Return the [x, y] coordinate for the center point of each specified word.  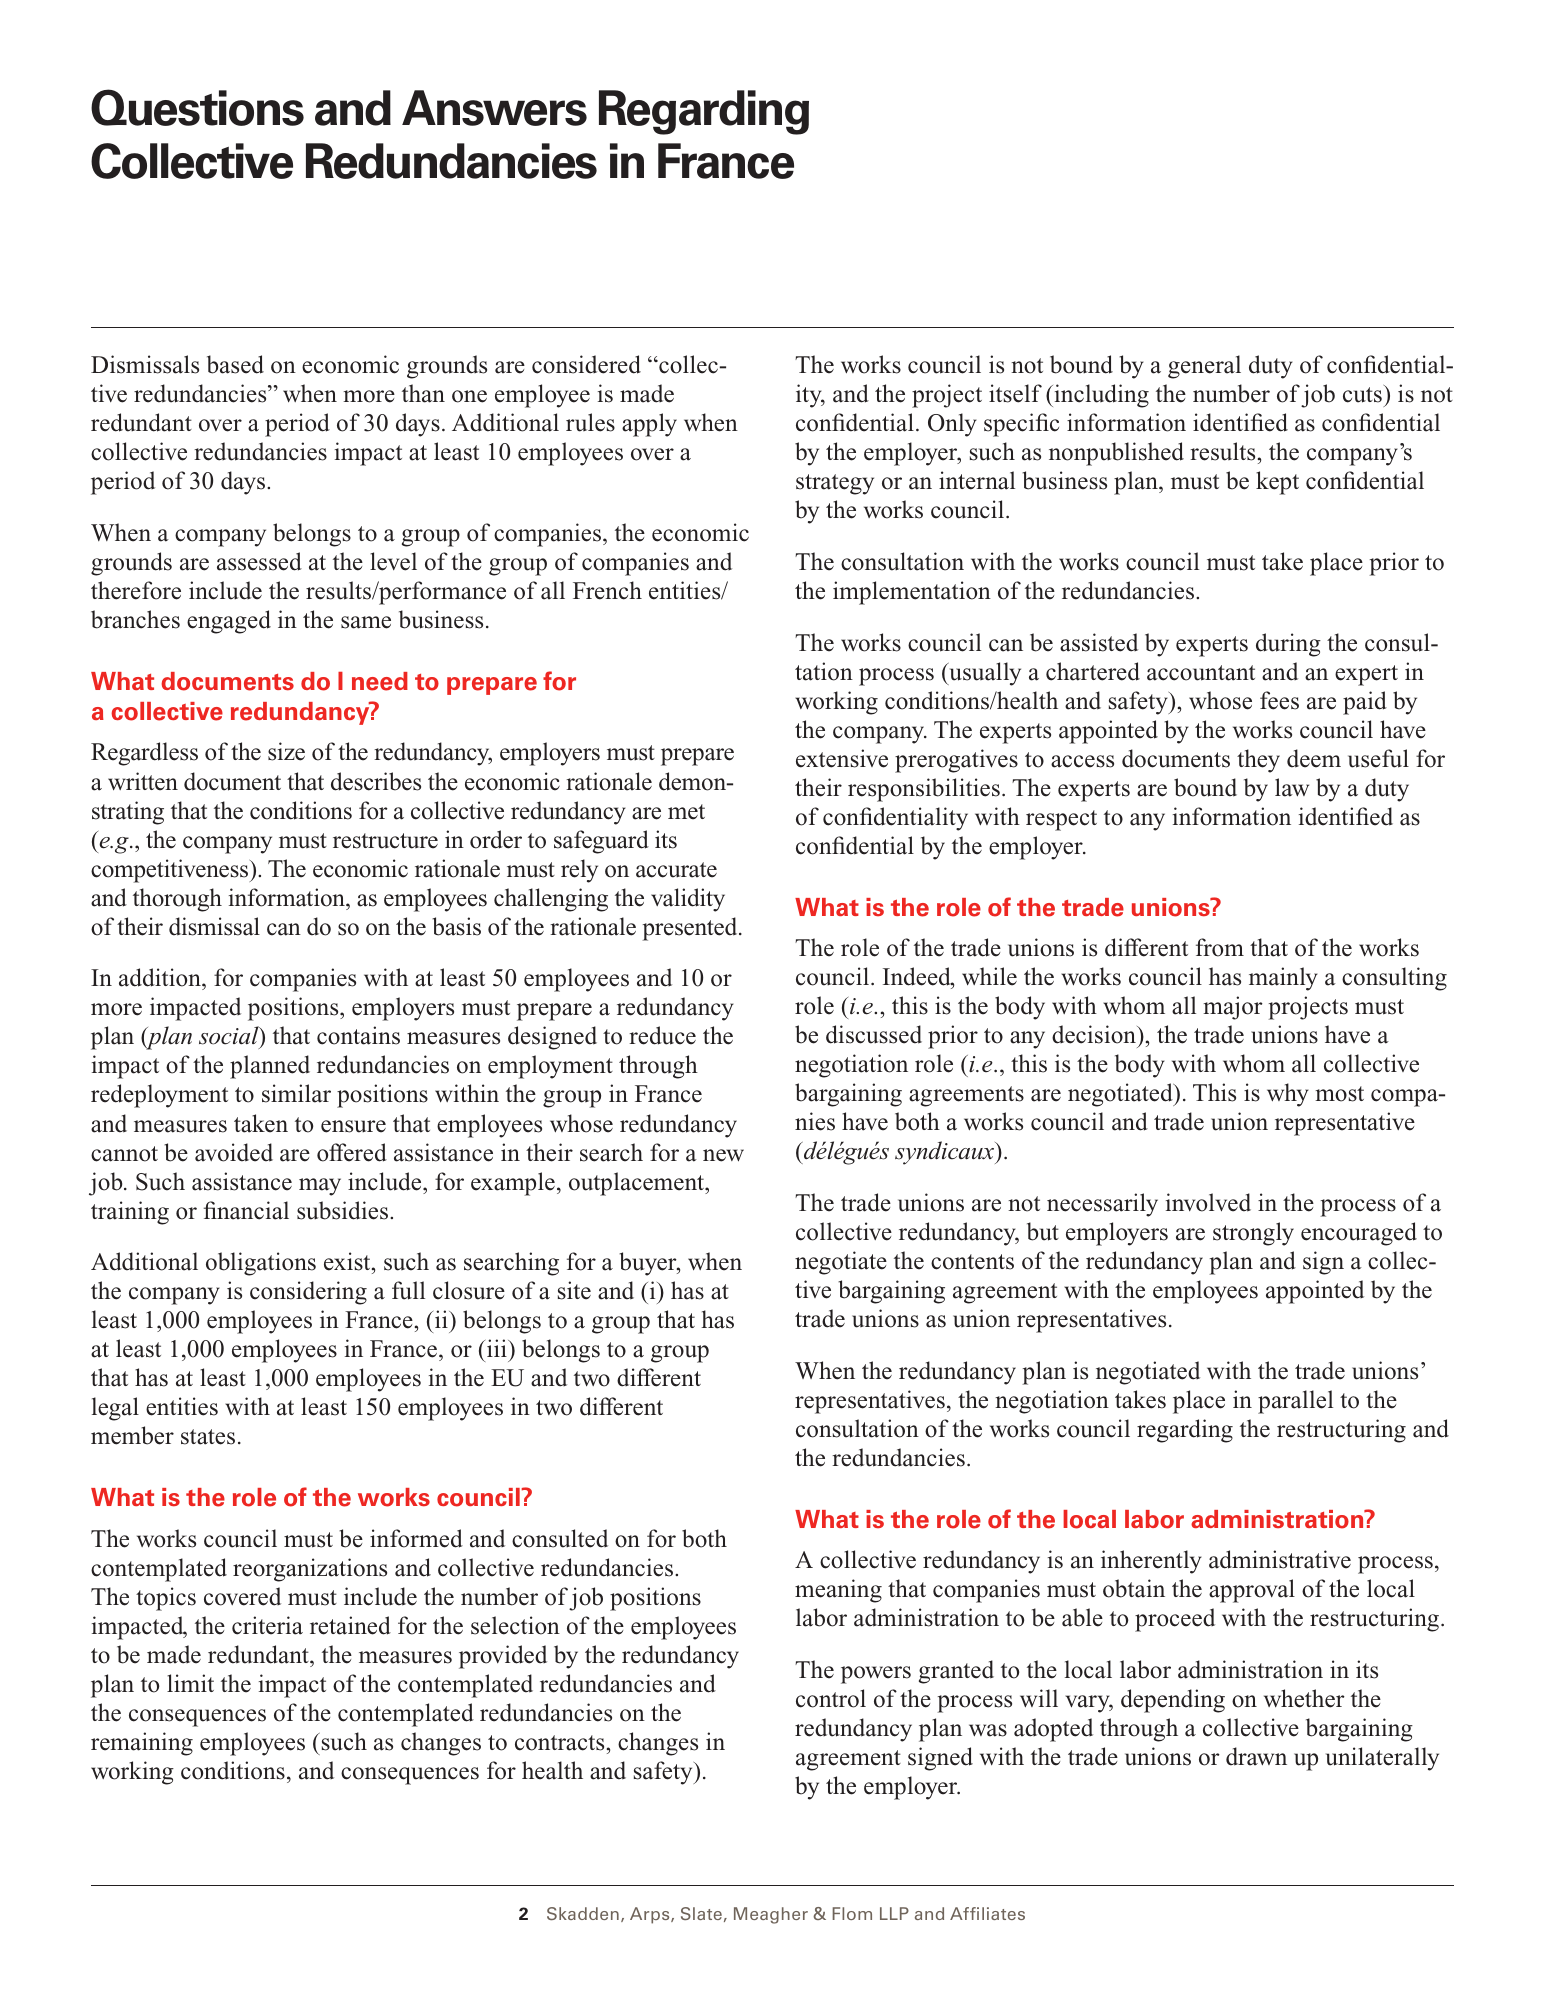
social [230, 1037]
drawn [1256, 1756]
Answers [494, 108]
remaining [142, 1744]
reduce [662, 1035]
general [1204, 367]
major [1233, 1008]
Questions [197, 107]
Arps [651, 1915]
